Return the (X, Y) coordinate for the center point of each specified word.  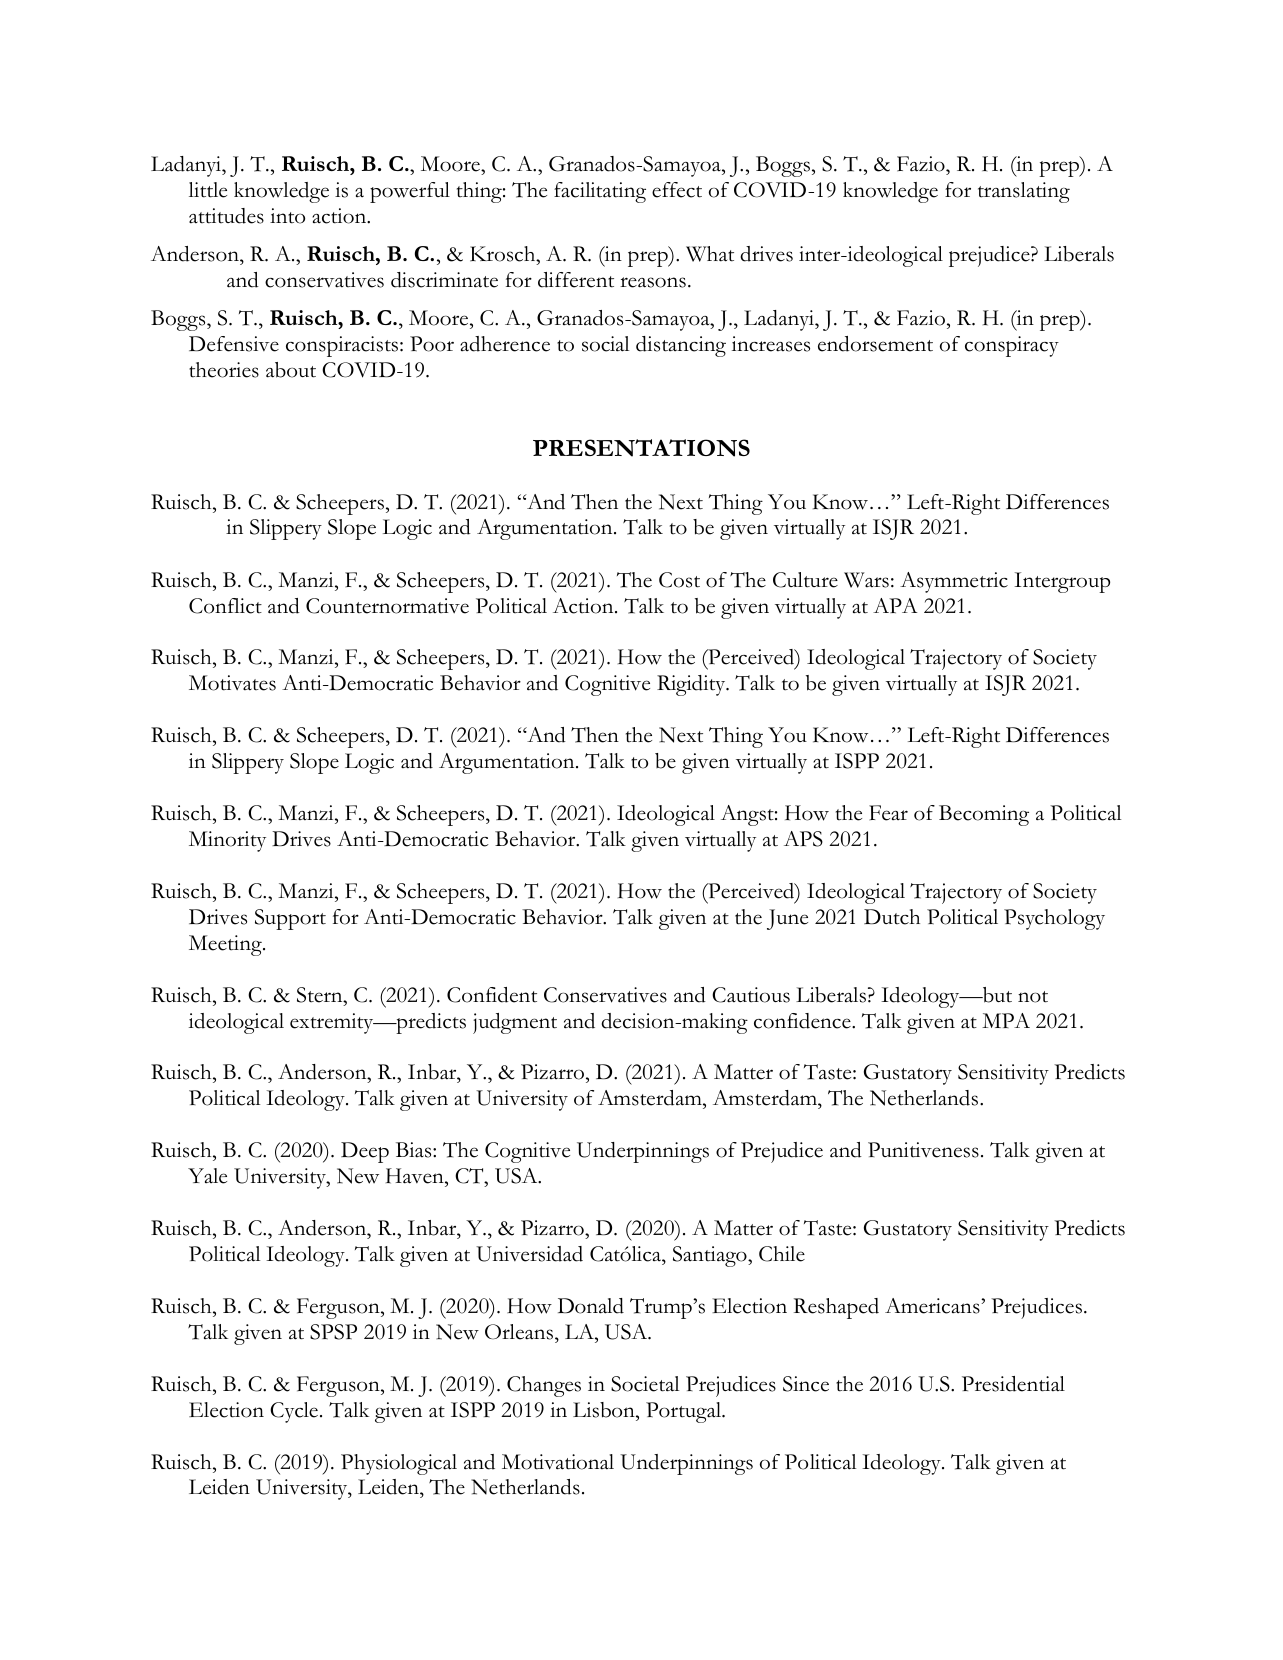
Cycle (294, 1412)
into (287, 216)
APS (803, 839)
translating (1024, 192)
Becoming (984, 815)
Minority (227, 841)
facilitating (600, 192)
